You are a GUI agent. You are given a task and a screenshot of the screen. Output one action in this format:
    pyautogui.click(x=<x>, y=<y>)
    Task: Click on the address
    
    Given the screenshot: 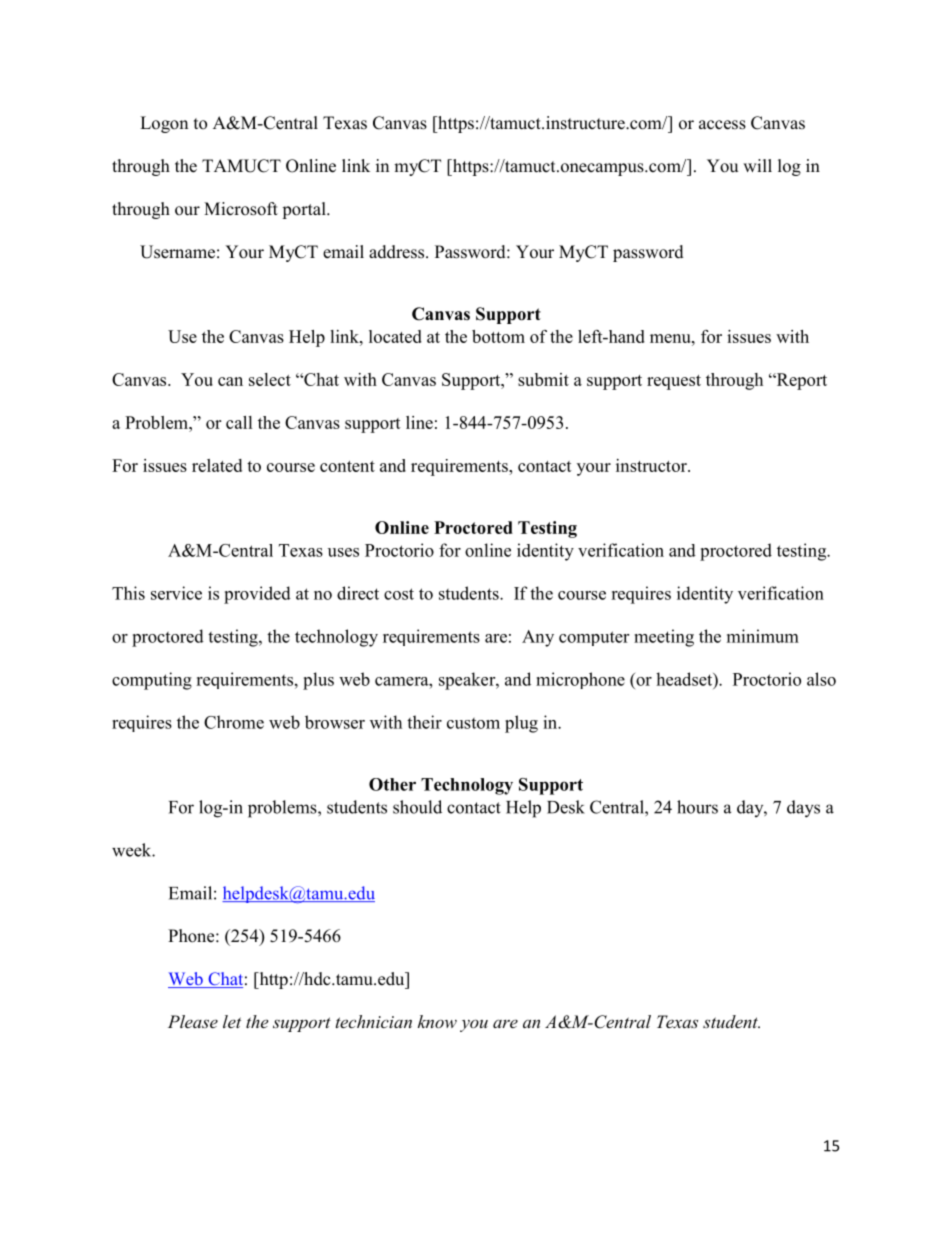 What is the action you would take?
    pyautogui.click(x=398, y=252)
